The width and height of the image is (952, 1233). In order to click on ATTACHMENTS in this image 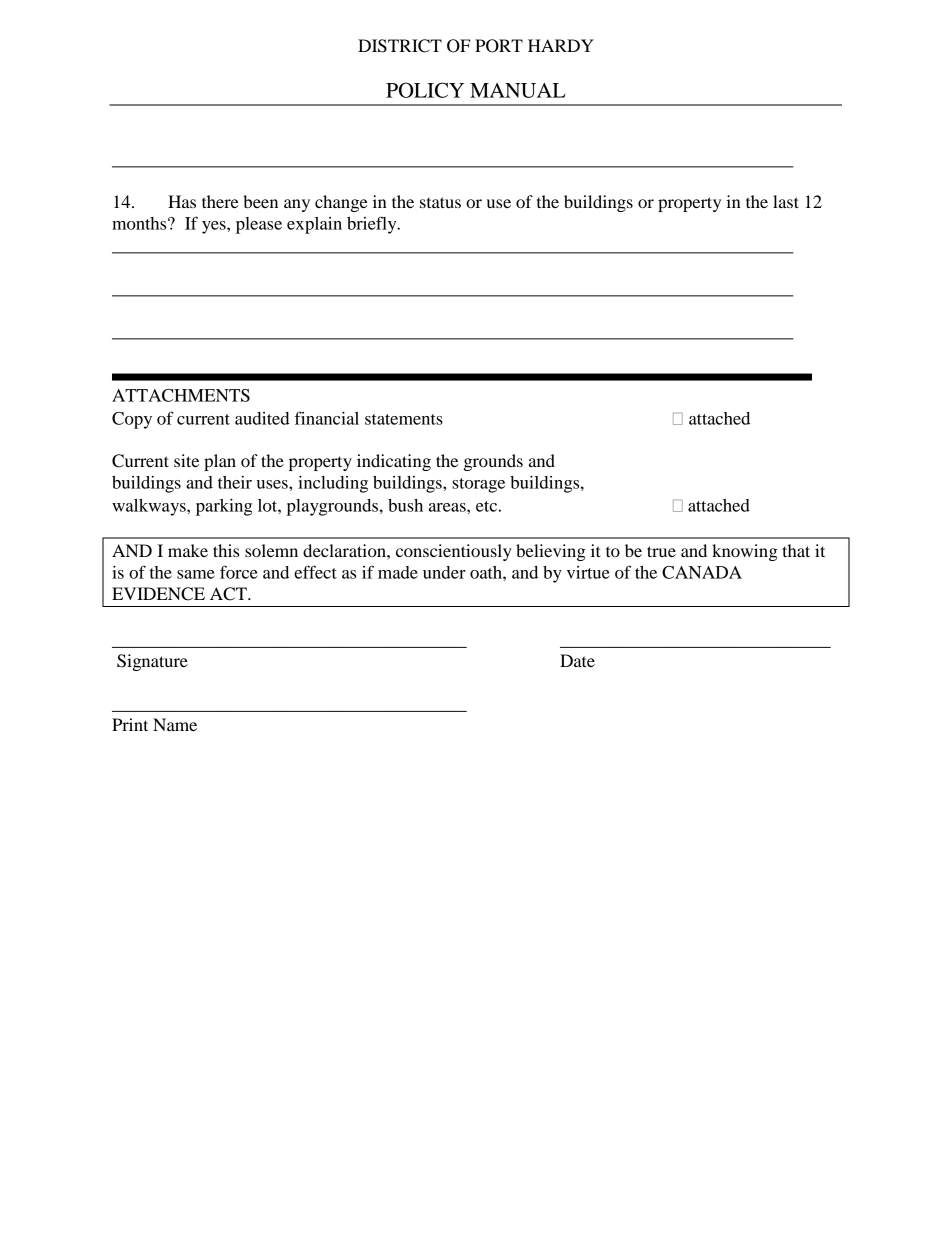, I will do `click(181, 395)`.
